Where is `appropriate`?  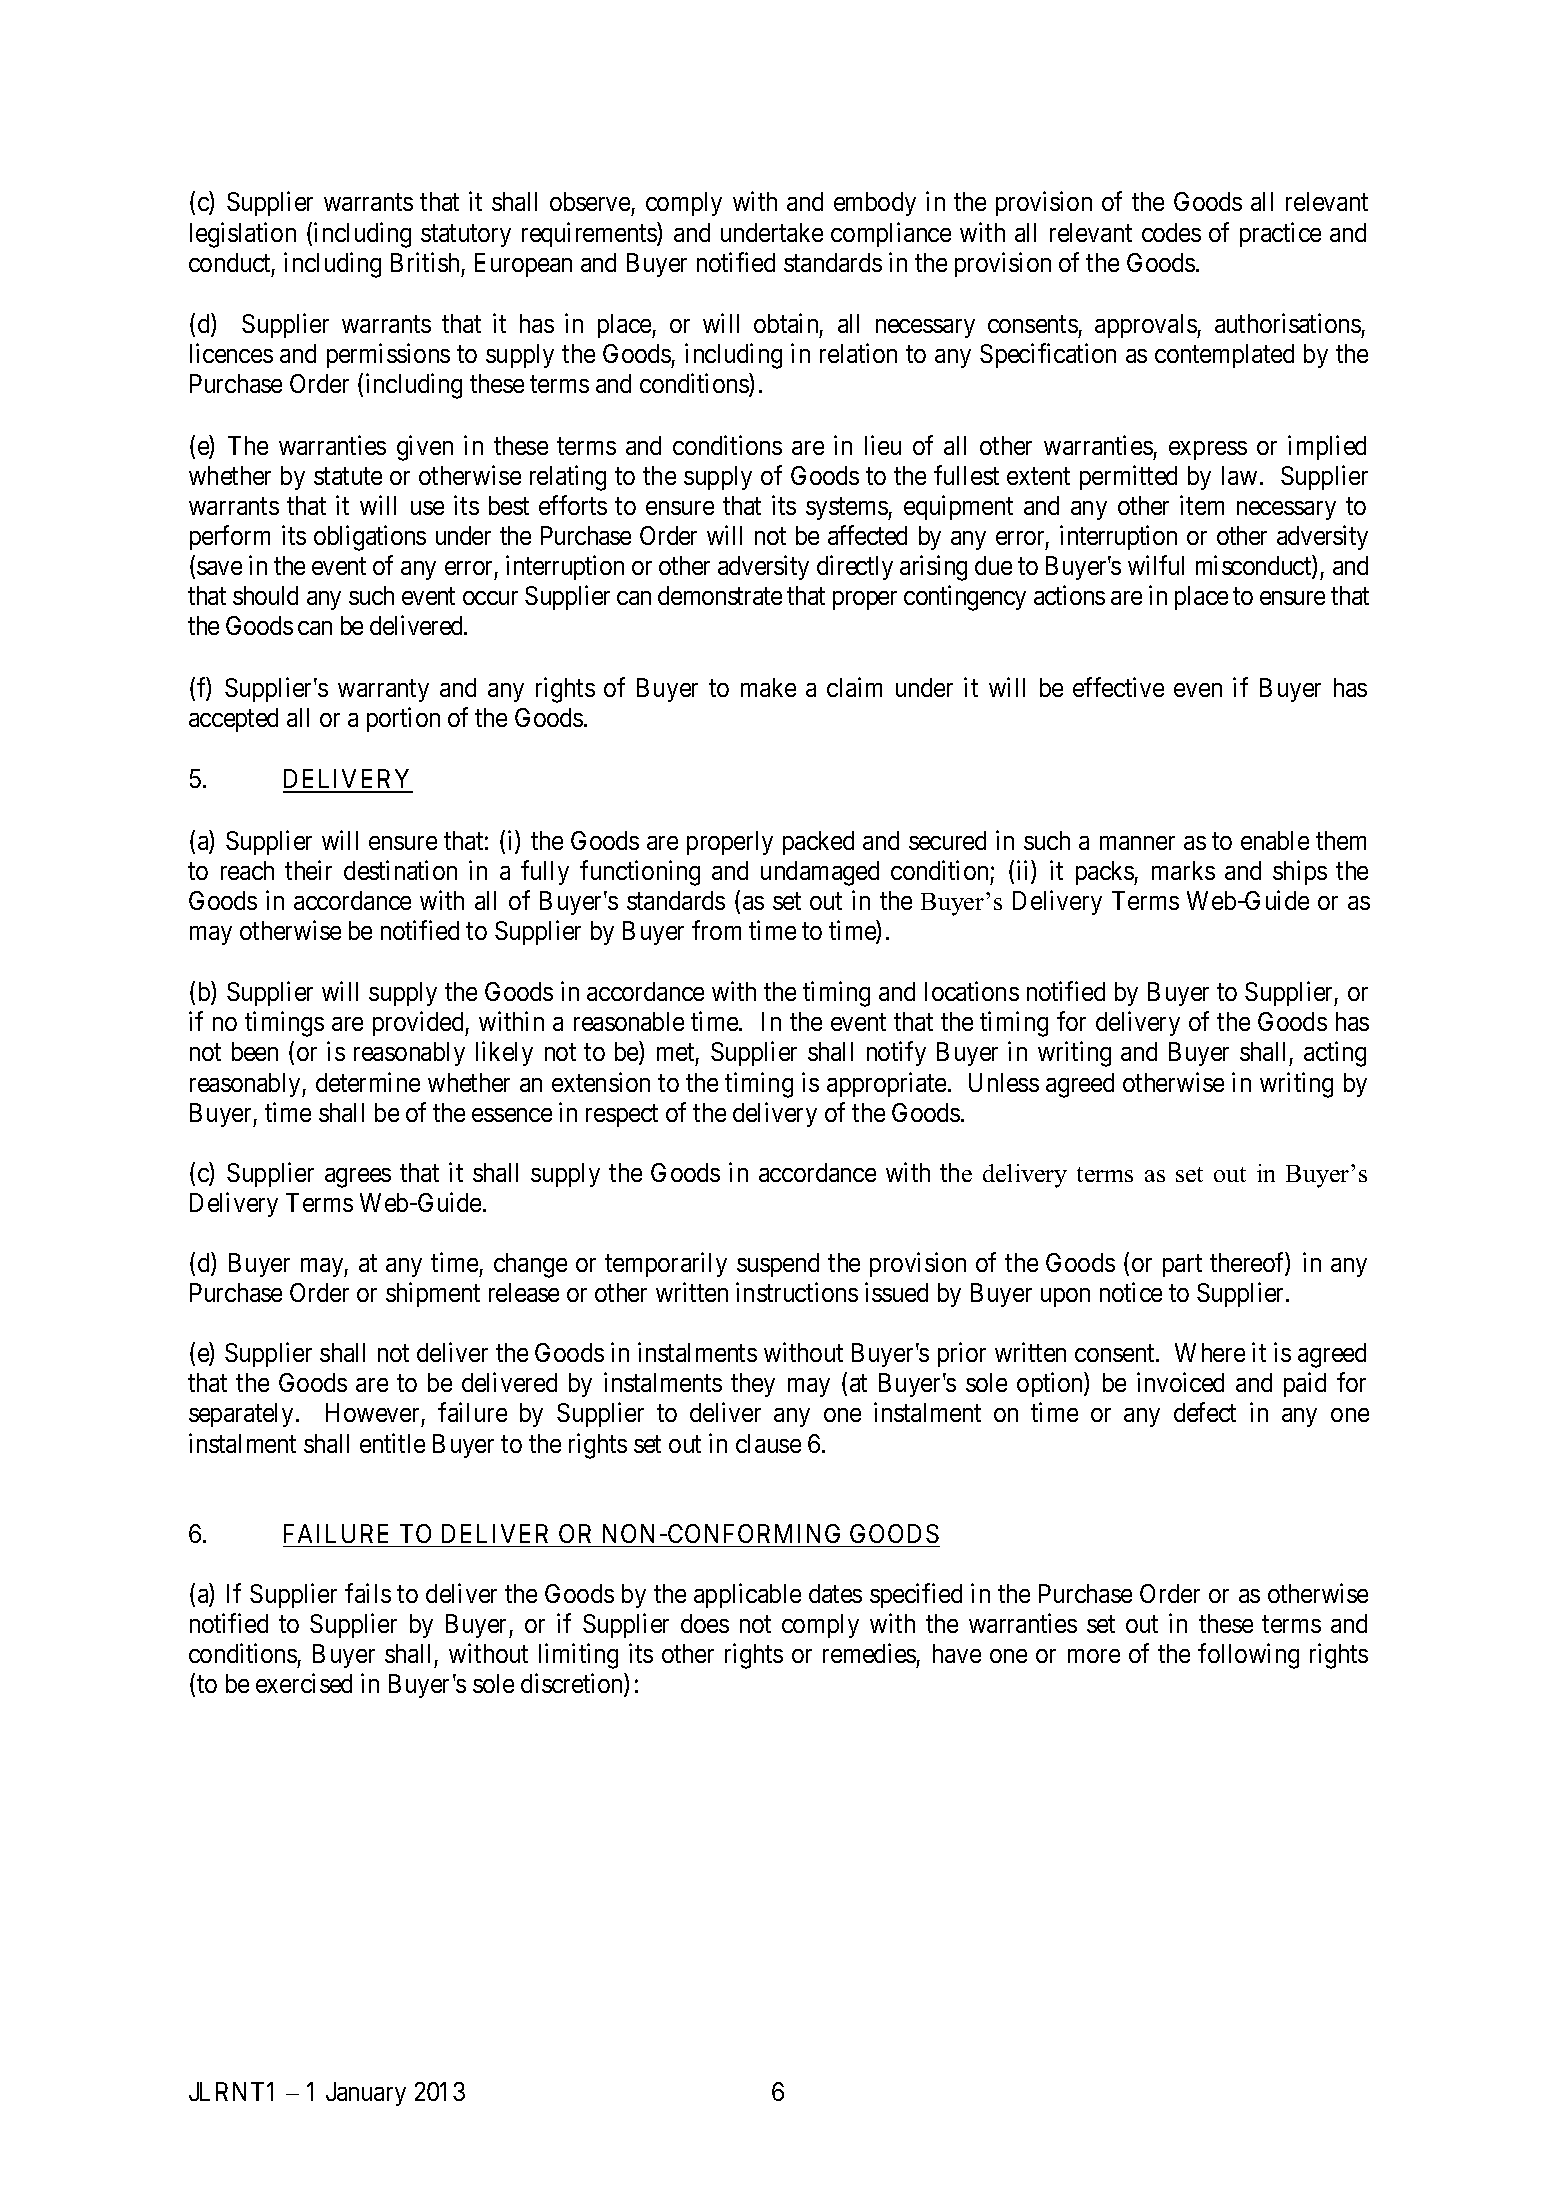 appropriate is located at coordinates (886, 1084).
